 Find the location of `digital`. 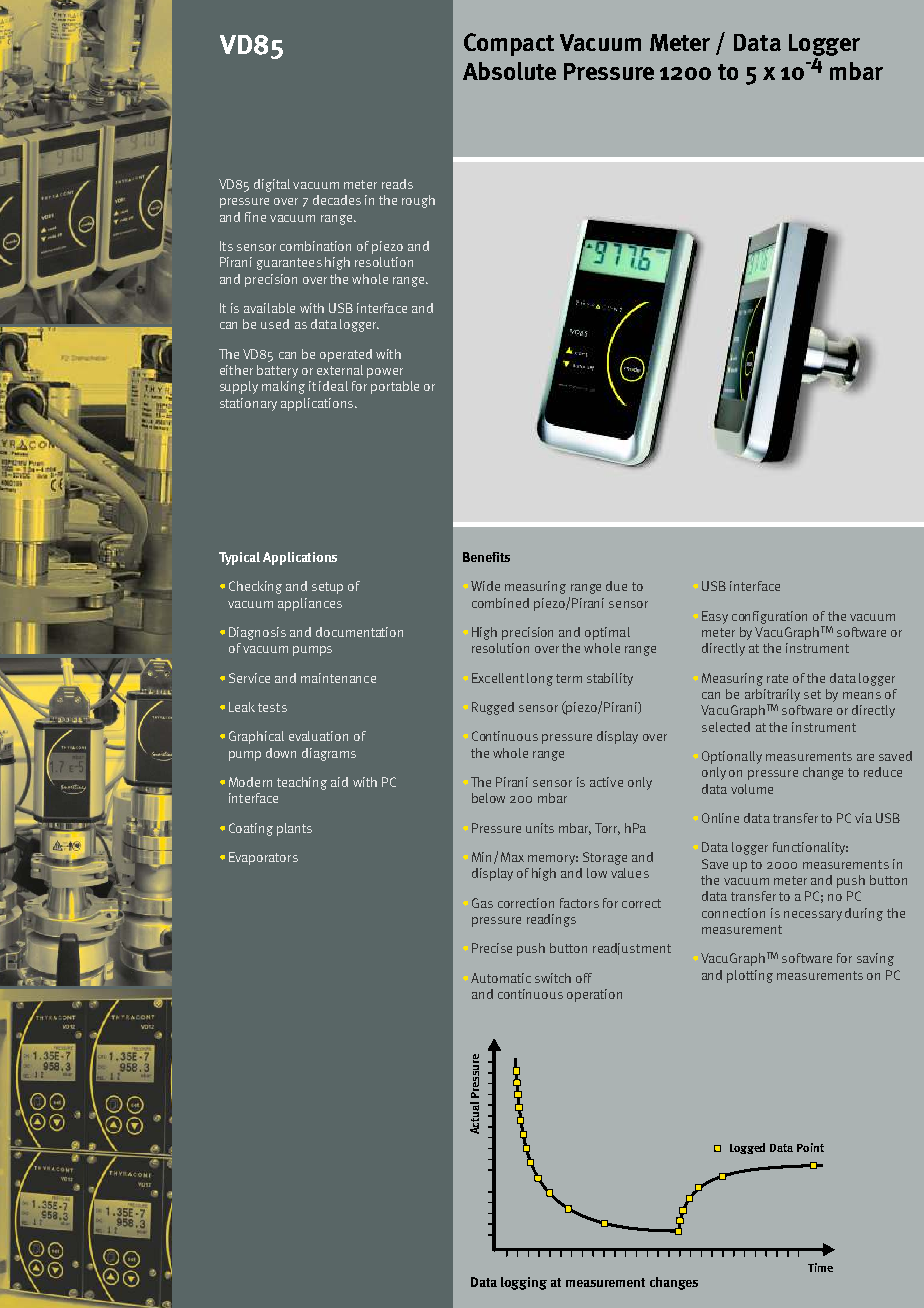

digital is located at coordinates (272, 185).
